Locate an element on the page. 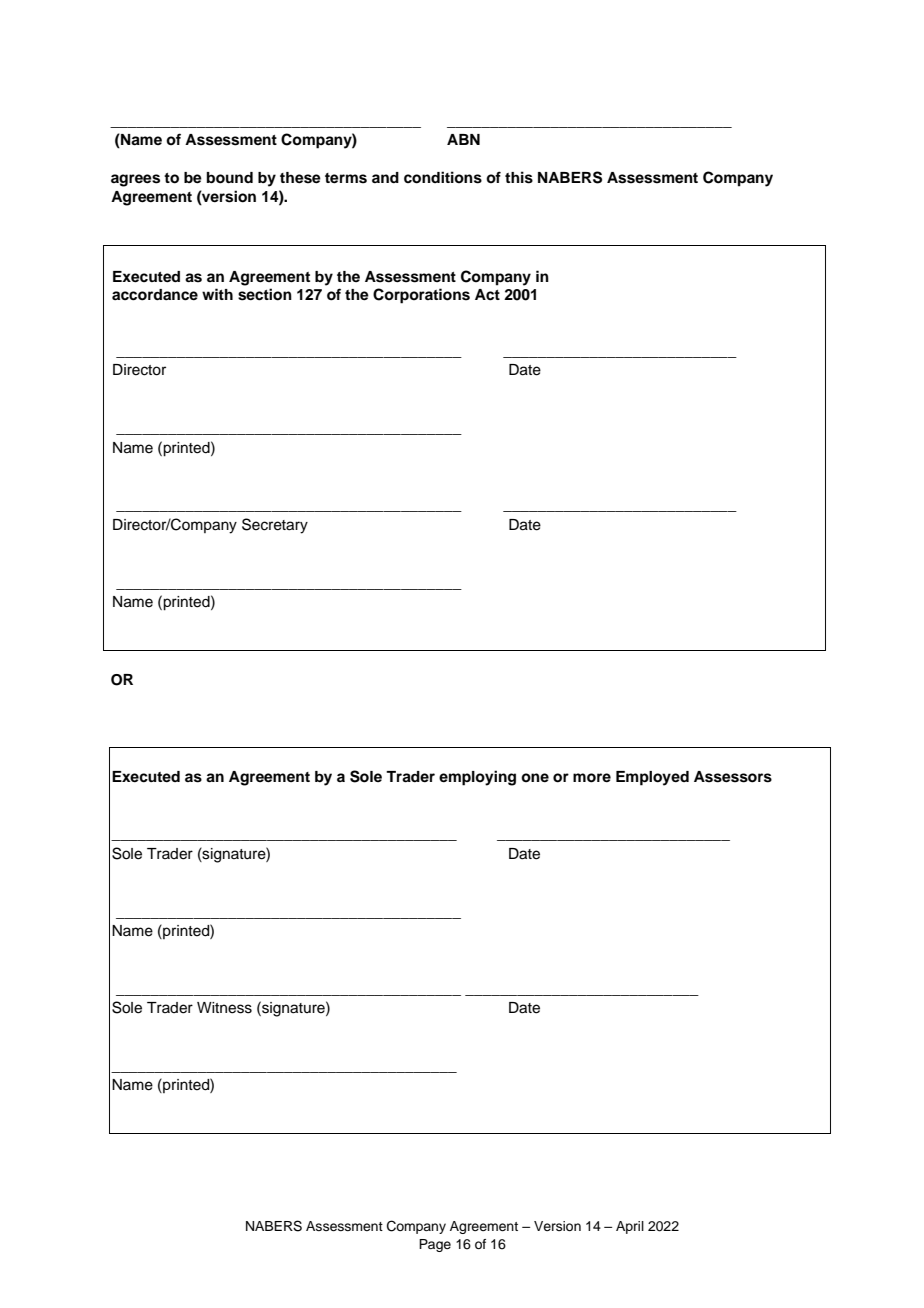  Employed is located at coordinates (652, 778).
